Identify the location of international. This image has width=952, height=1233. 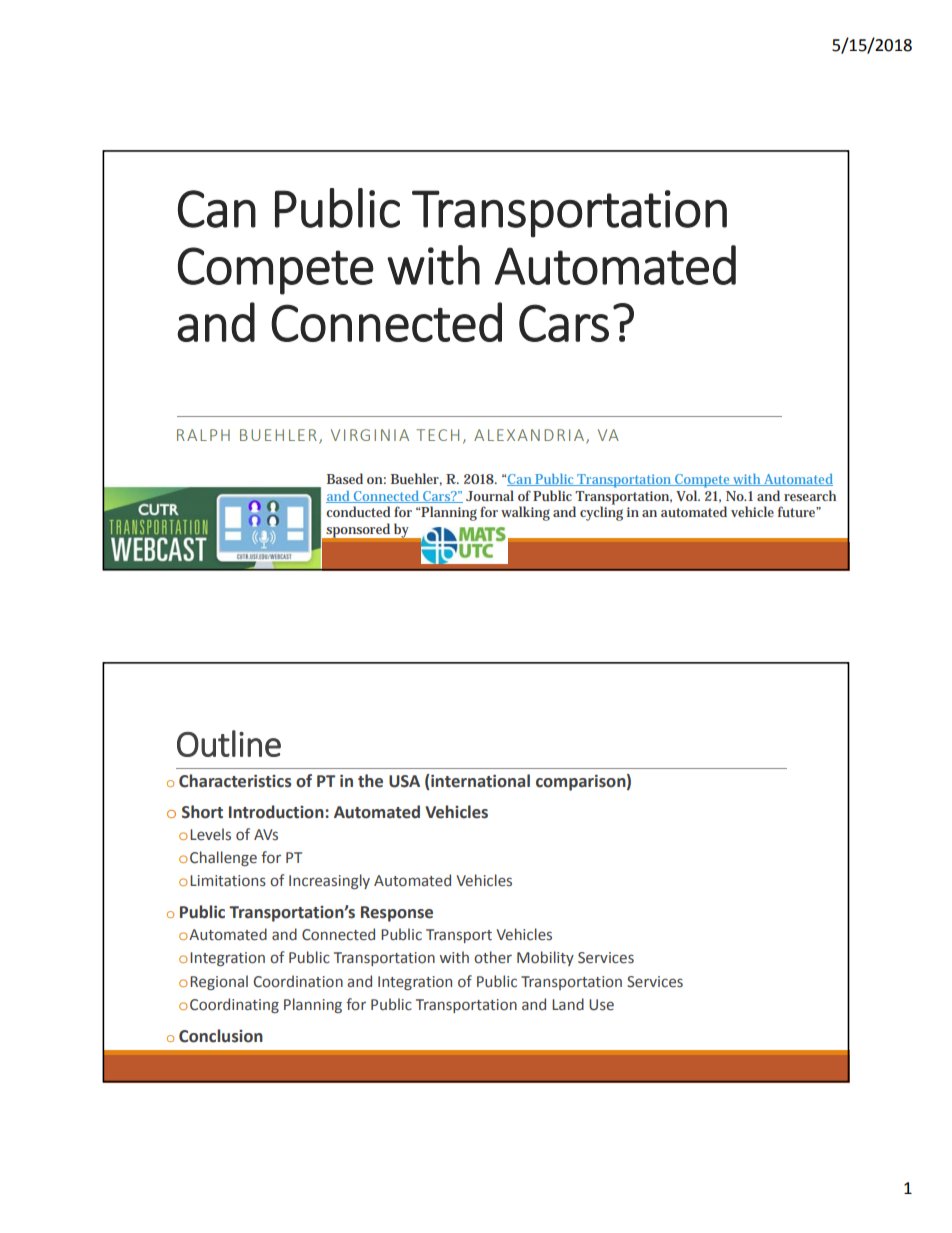
(480, 781).
